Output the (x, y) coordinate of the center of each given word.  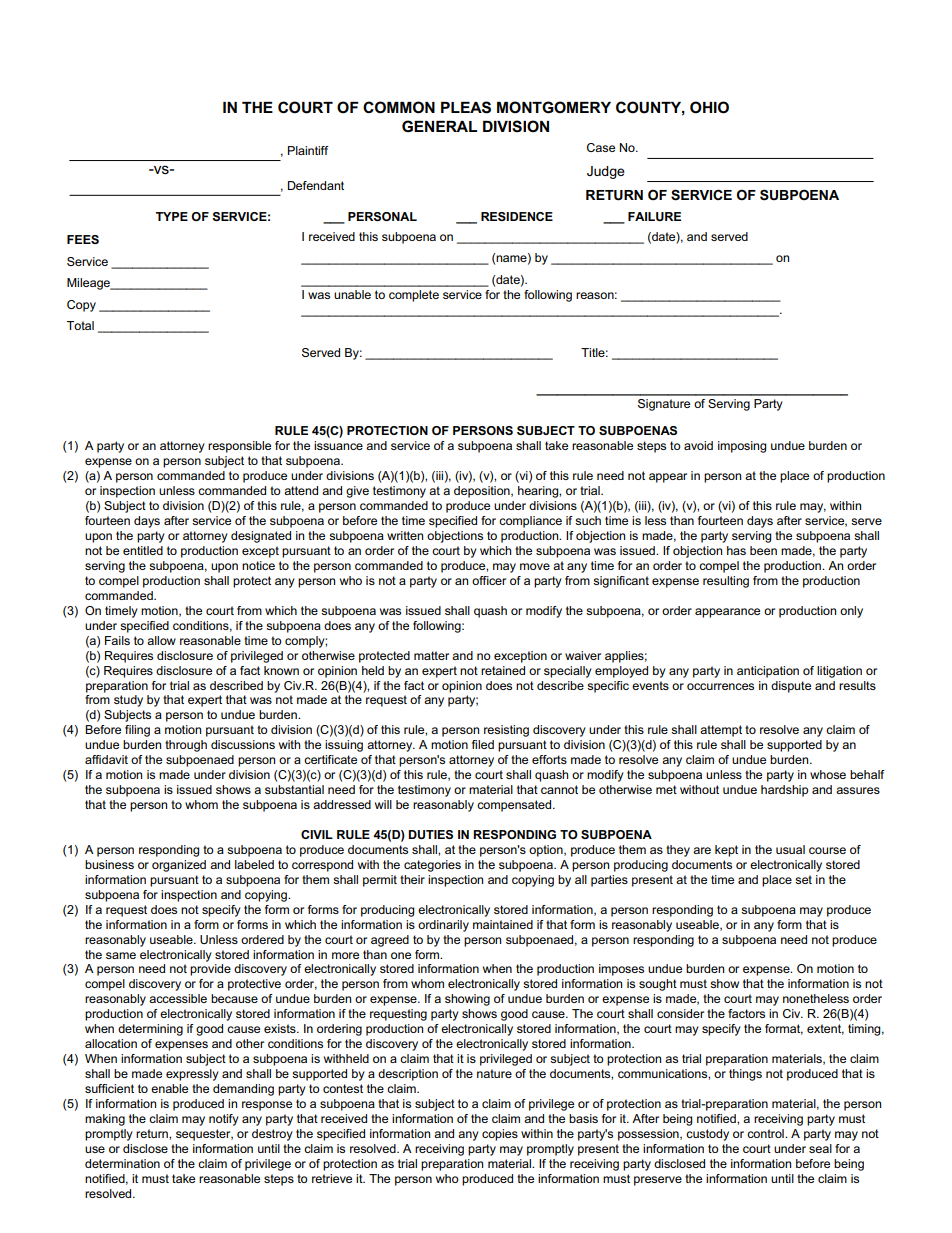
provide (210, 970)
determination (122, 1163)
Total (80, 325)
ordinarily (443, 926)
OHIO (709, 107)
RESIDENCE (517, 216)
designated (261, 537)
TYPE (172, 216)
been (763, 550)
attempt (721, 731)
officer (489, 580)
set (803, 879)
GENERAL (439, 126)
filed (483, 744)
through (186, 746)
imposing (742, 447)
